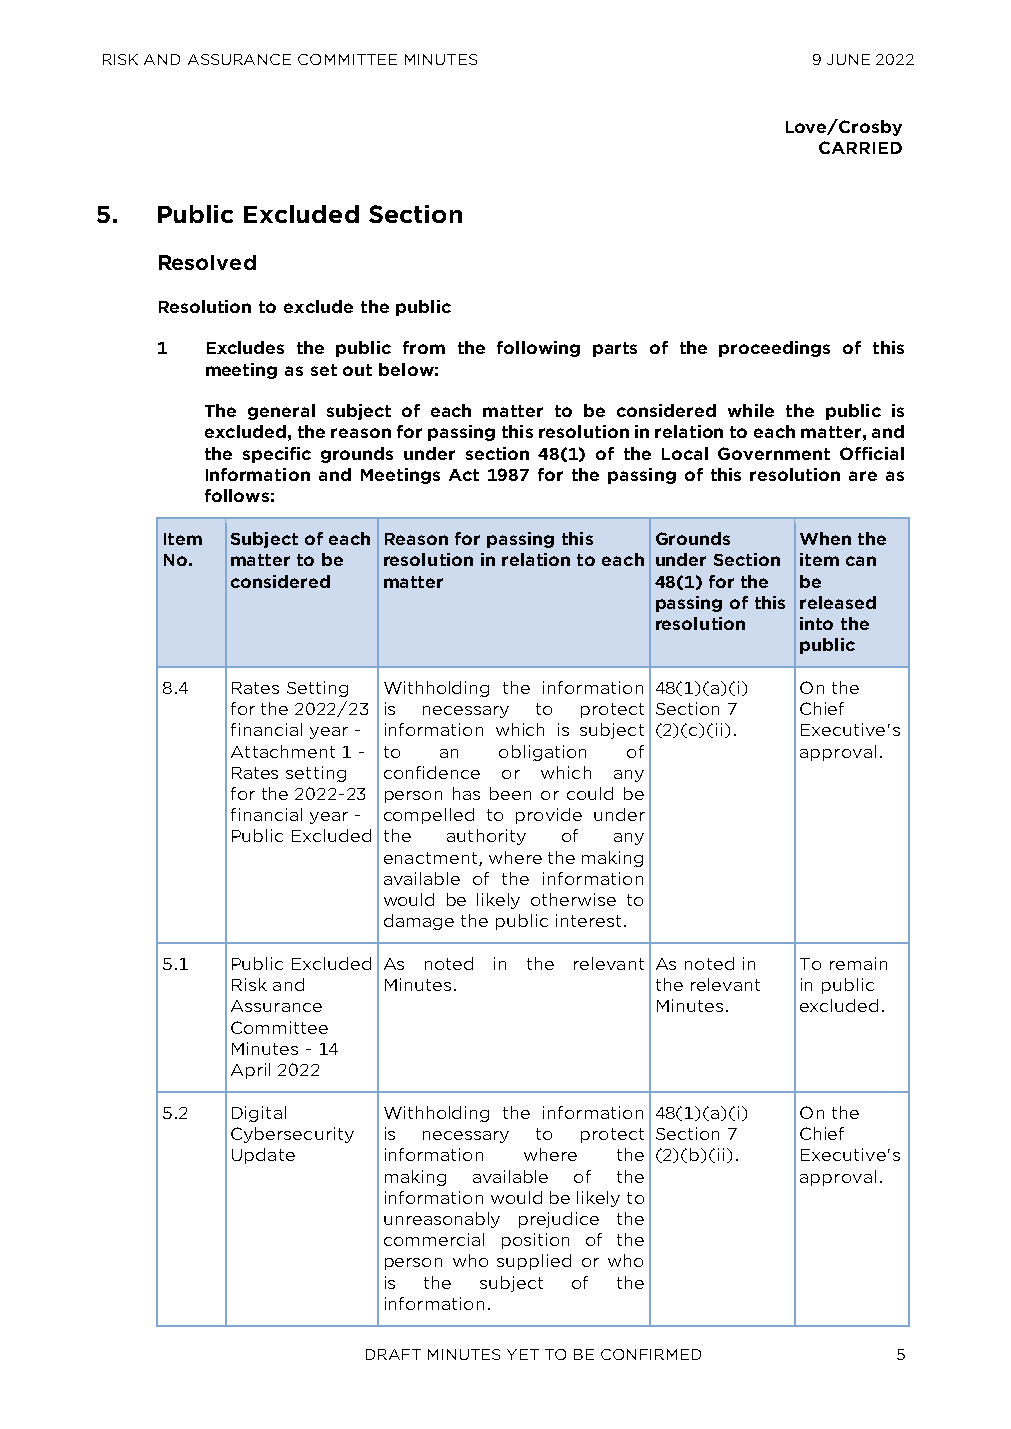 The height and width of the screenshot is (1429, 1011). Describe the element at coordinates (283, 751) in the screenshot. I see `Attachment` at that location.
